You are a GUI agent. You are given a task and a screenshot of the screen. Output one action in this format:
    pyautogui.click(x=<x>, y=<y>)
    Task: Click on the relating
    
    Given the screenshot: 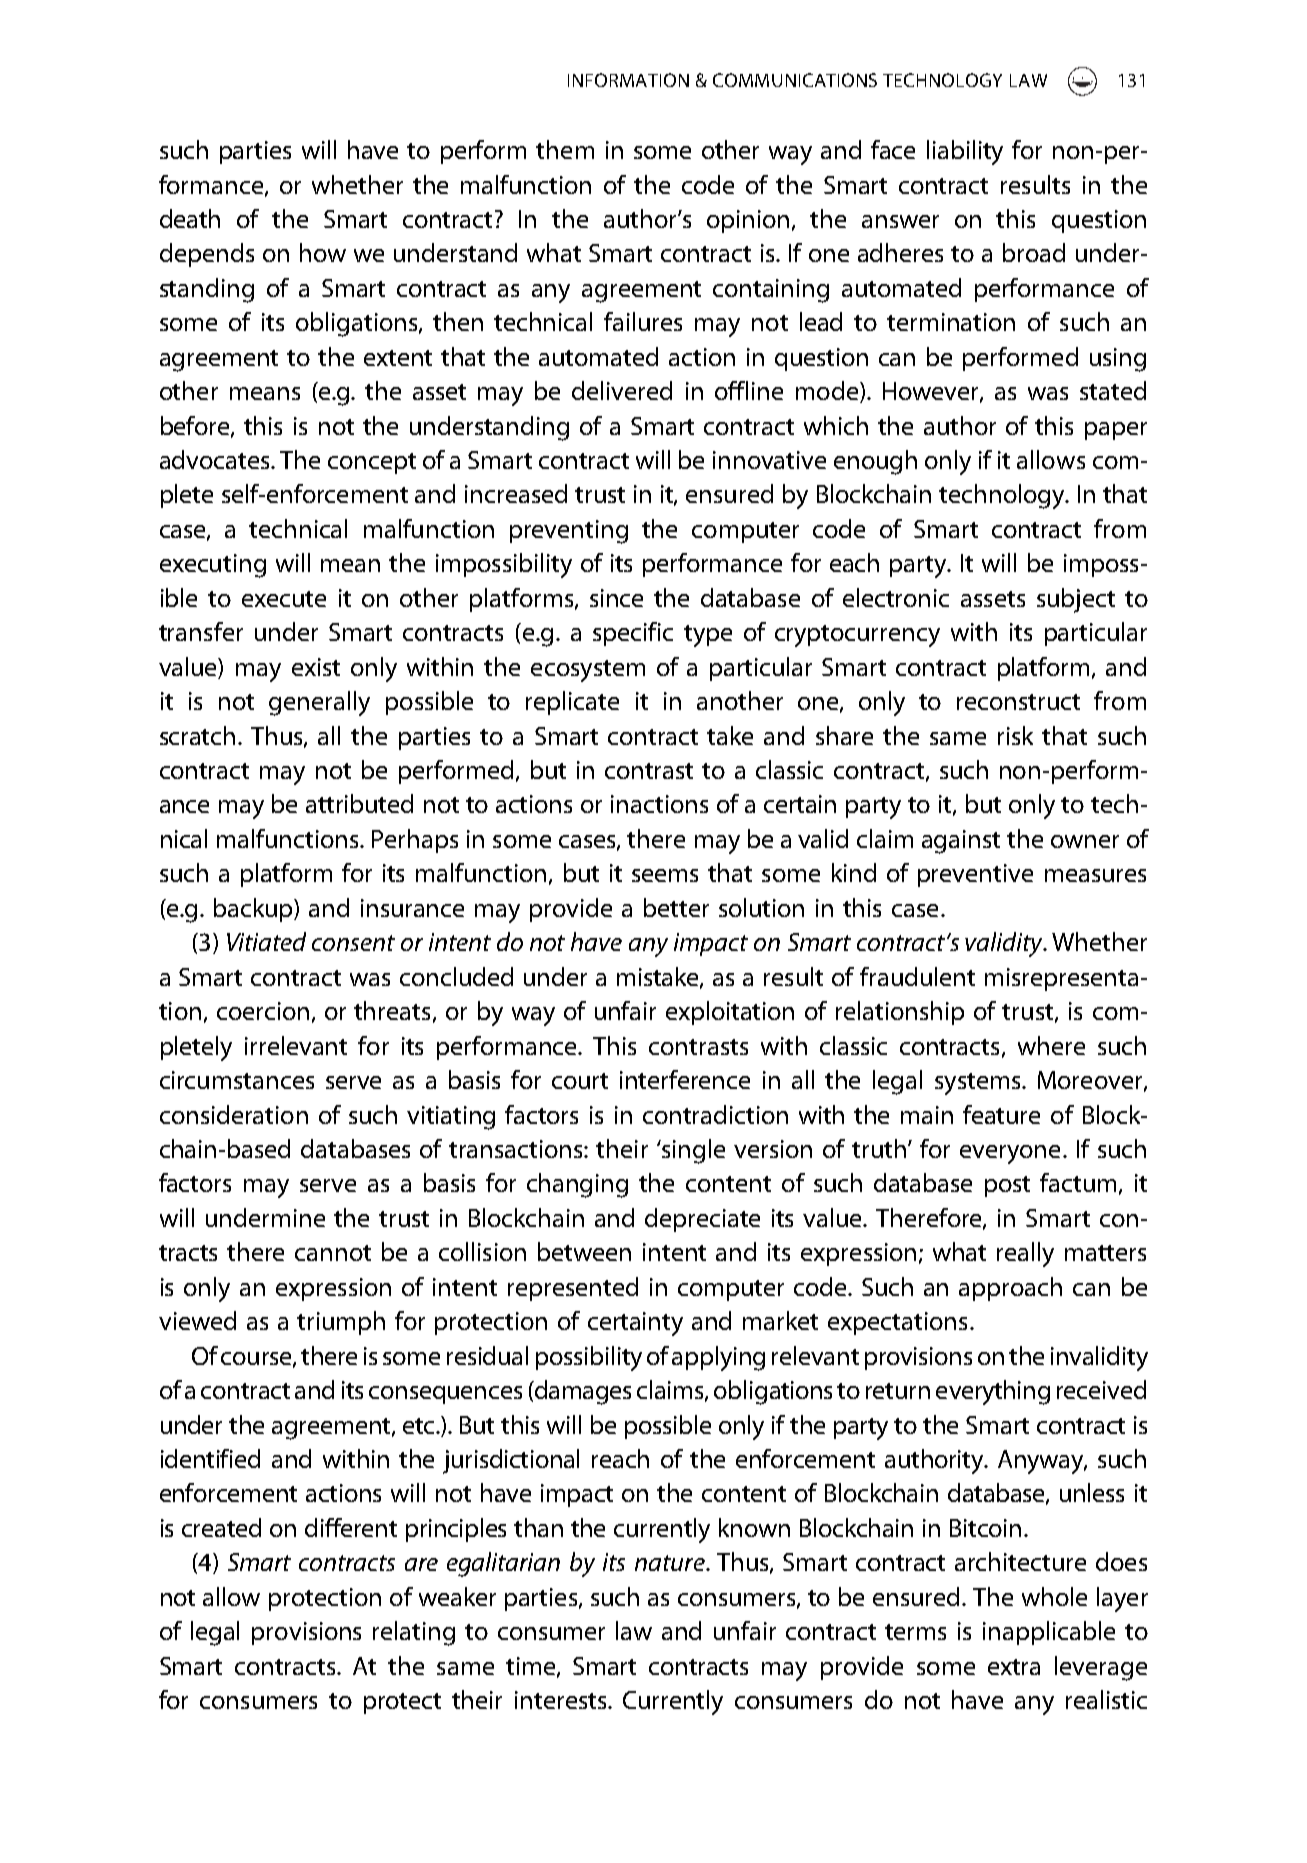 What is the action you would take?
    pyautogui.click(x=414, y=1633)
